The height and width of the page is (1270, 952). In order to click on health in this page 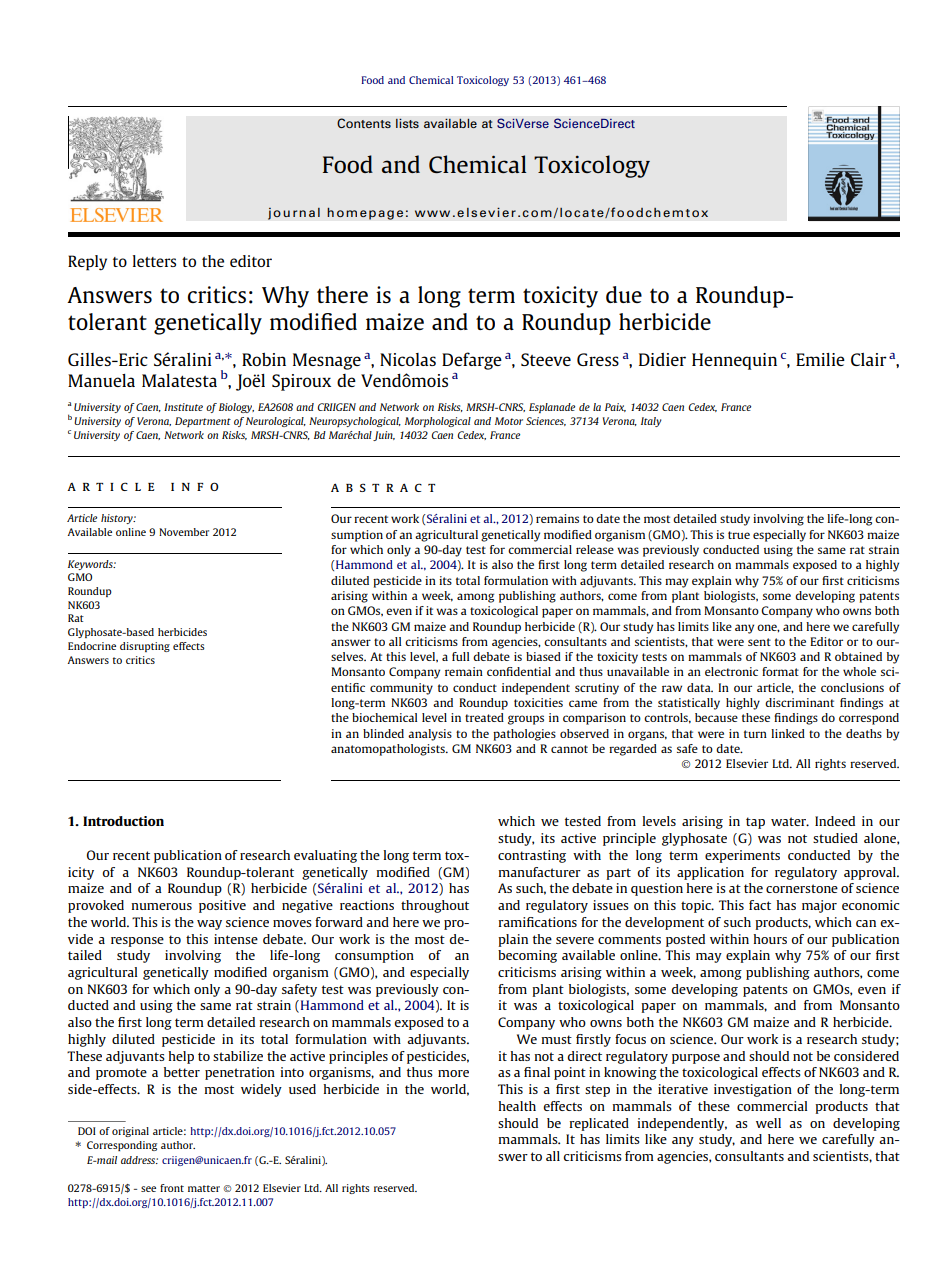, I will do `click(517, 1106)`.
